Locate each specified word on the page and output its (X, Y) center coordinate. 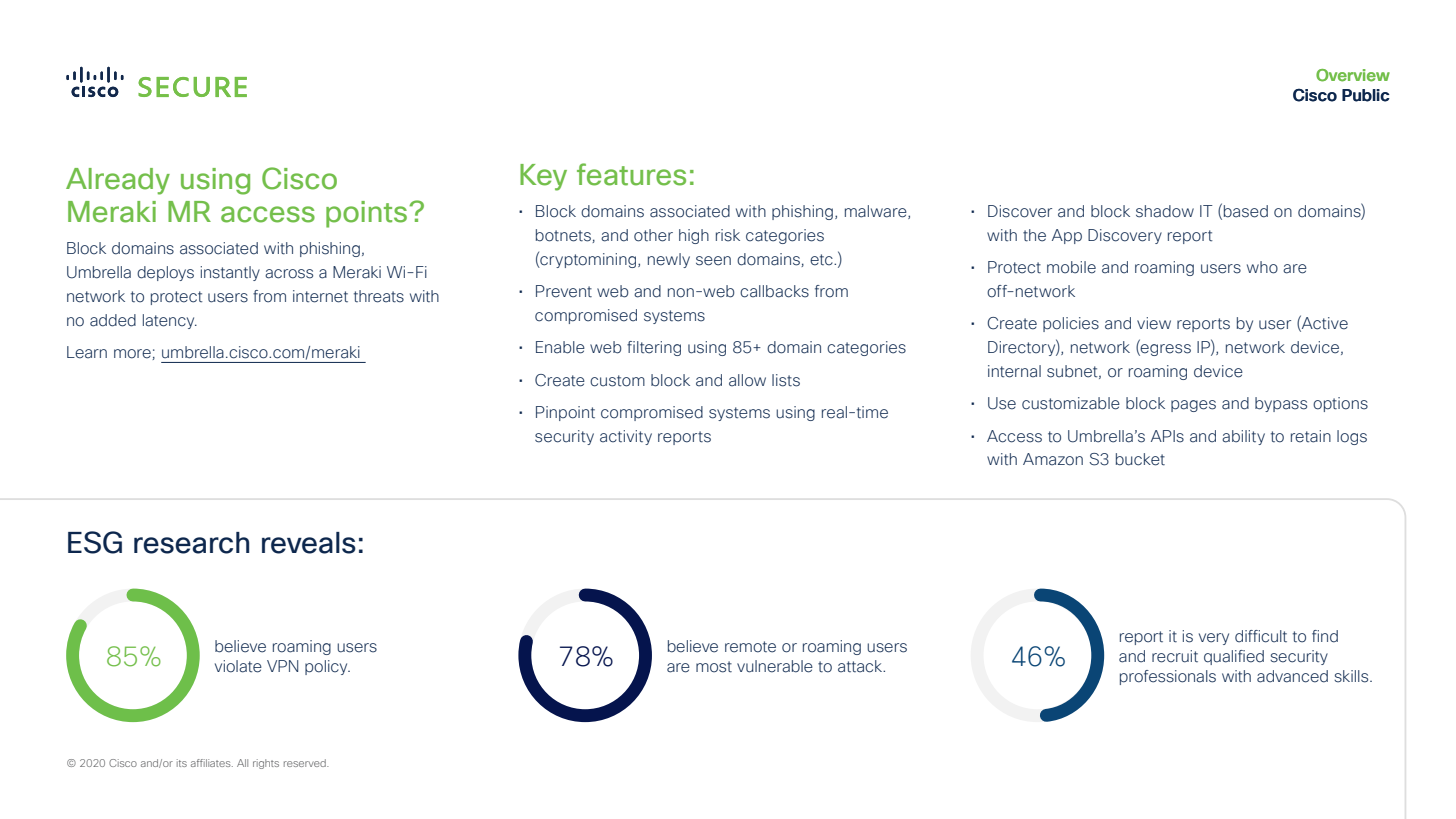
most (714, 667)
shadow (1165, 211)
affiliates (212, 763)
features (631, 174)
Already (118, 181)
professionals (1168, 677)
